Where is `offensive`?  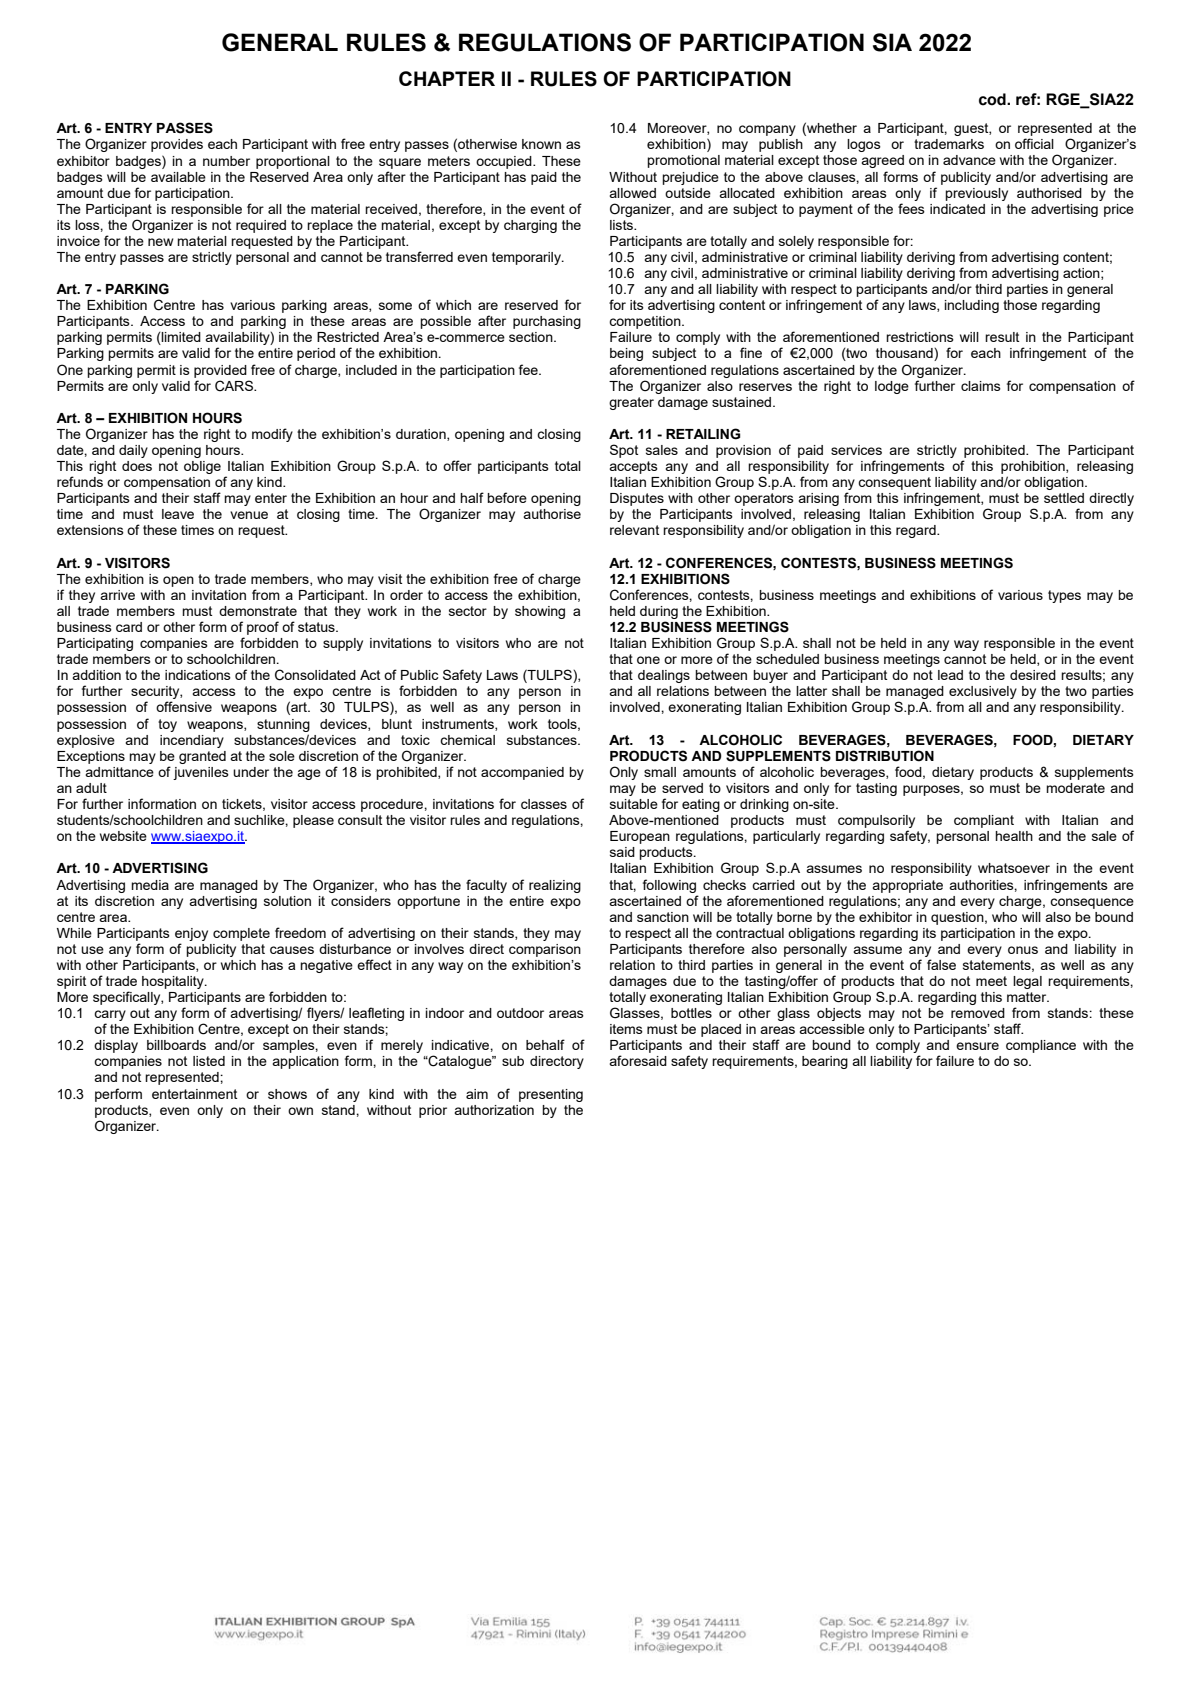
offensive is located at coordinates (184, 706).
